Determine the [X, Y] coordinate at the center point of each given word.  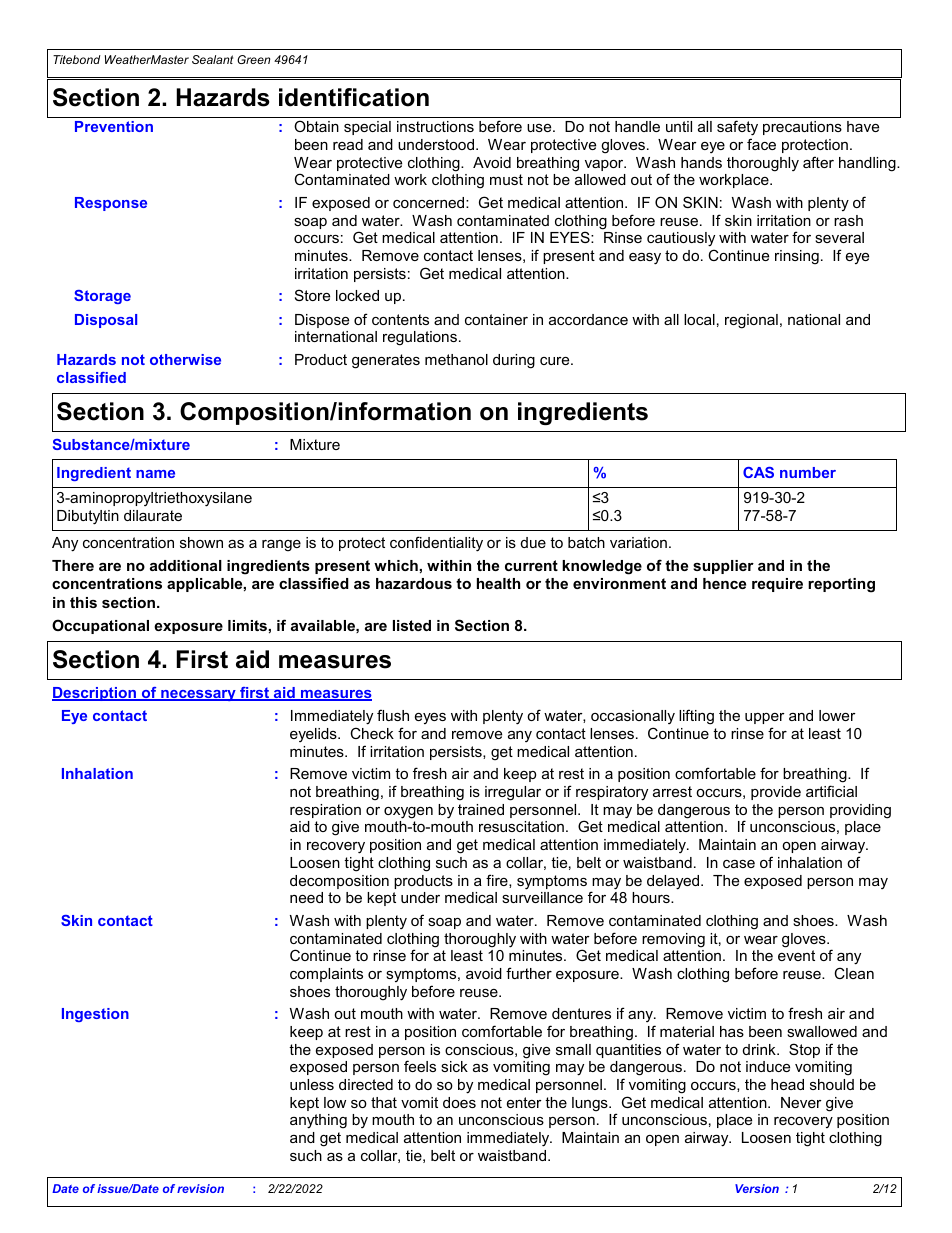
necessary [198, 695]
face [761, 144]
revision [200, 1188]
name [155, 474]
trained [481, 809]
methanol [456, 359]
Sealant [212, 59]
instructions [435, 126]
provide [776, 793]
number [808, 472]
